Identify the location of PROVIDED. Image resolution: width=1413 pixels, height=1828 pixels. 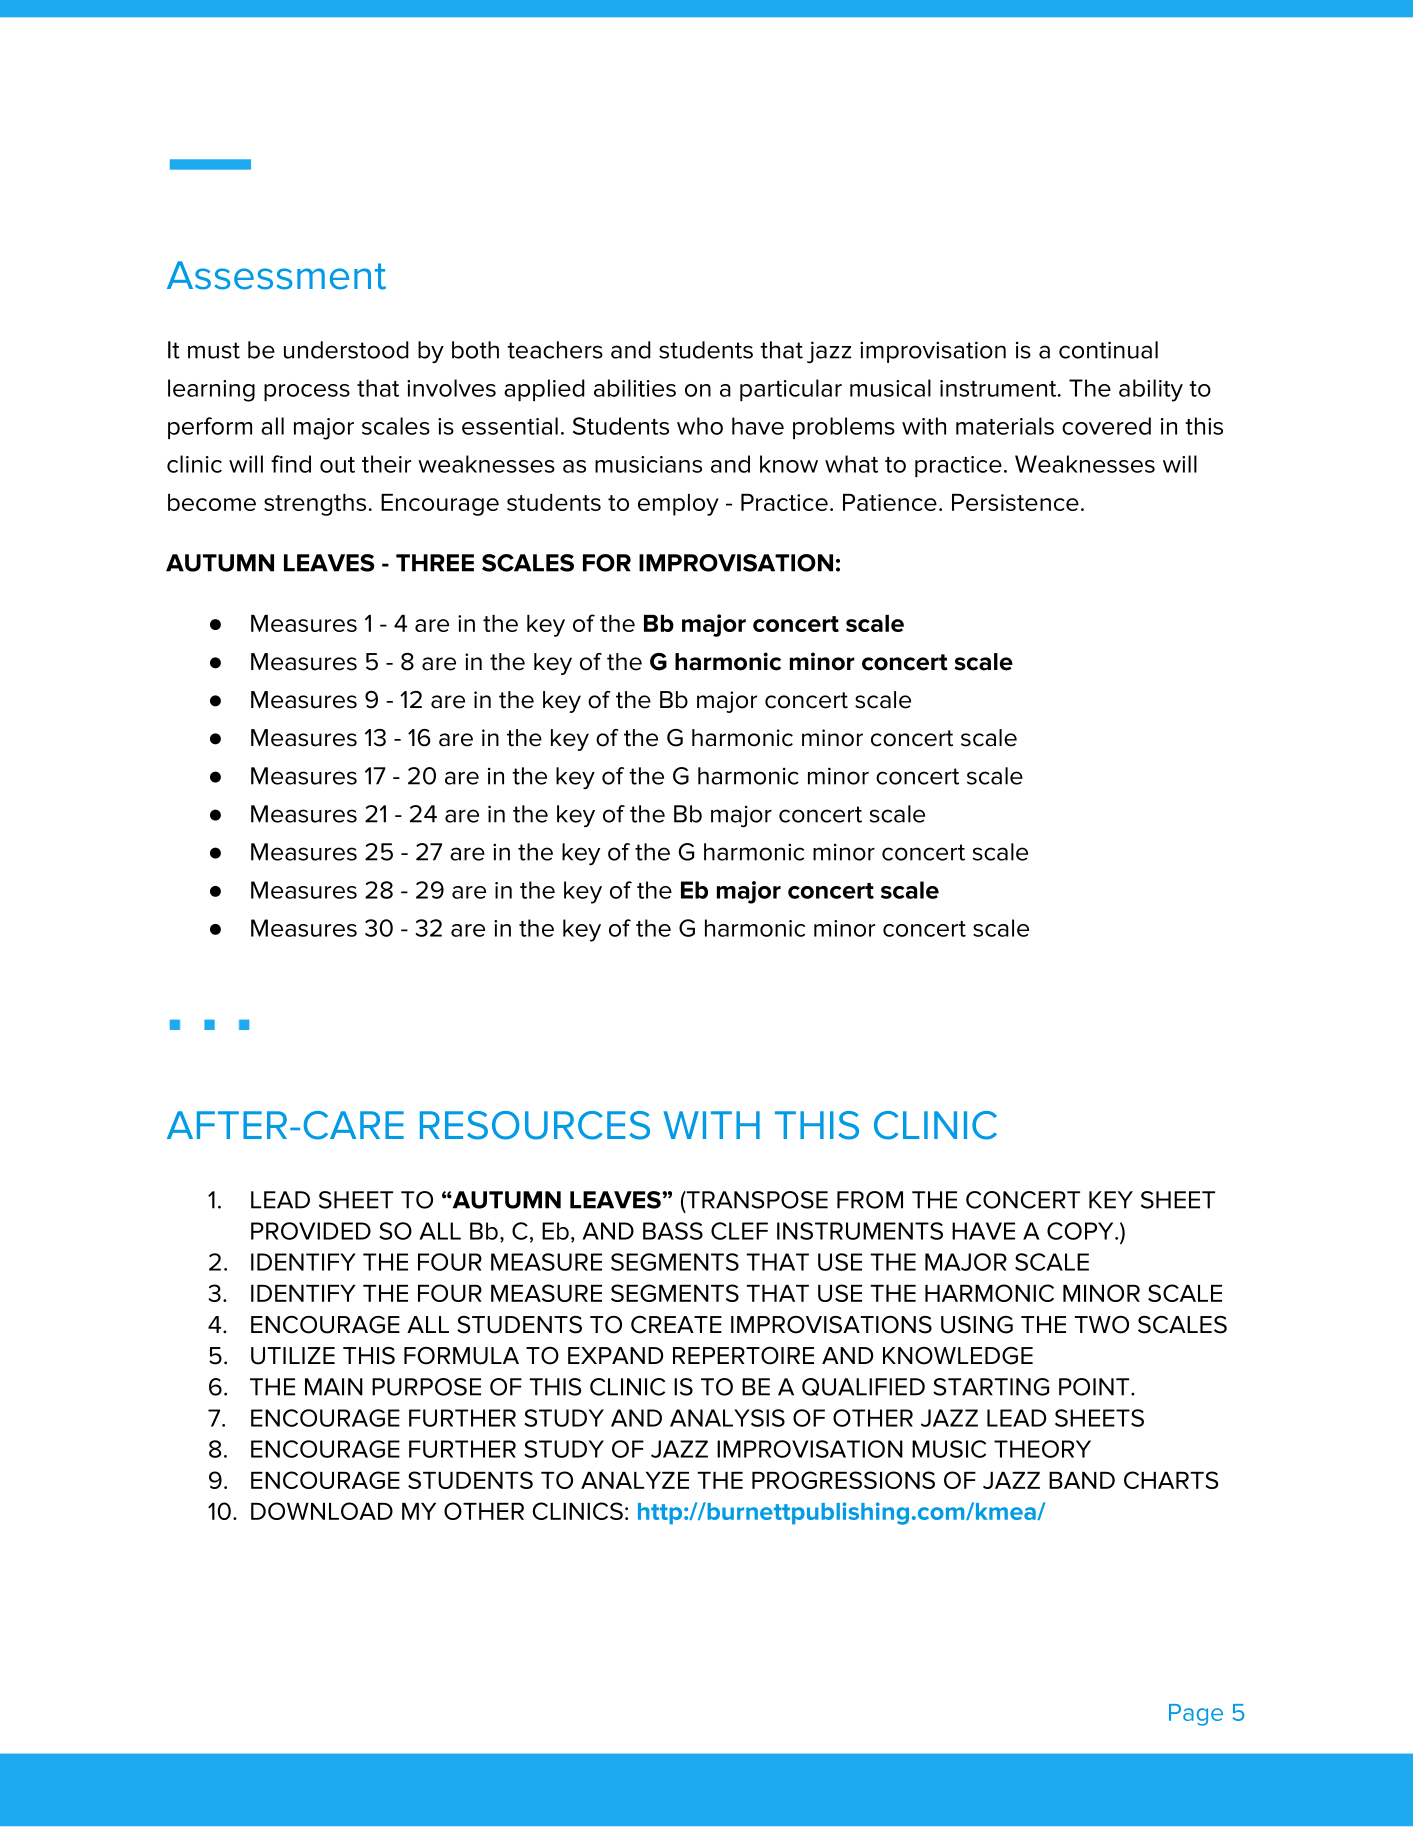
(311, 1231).
